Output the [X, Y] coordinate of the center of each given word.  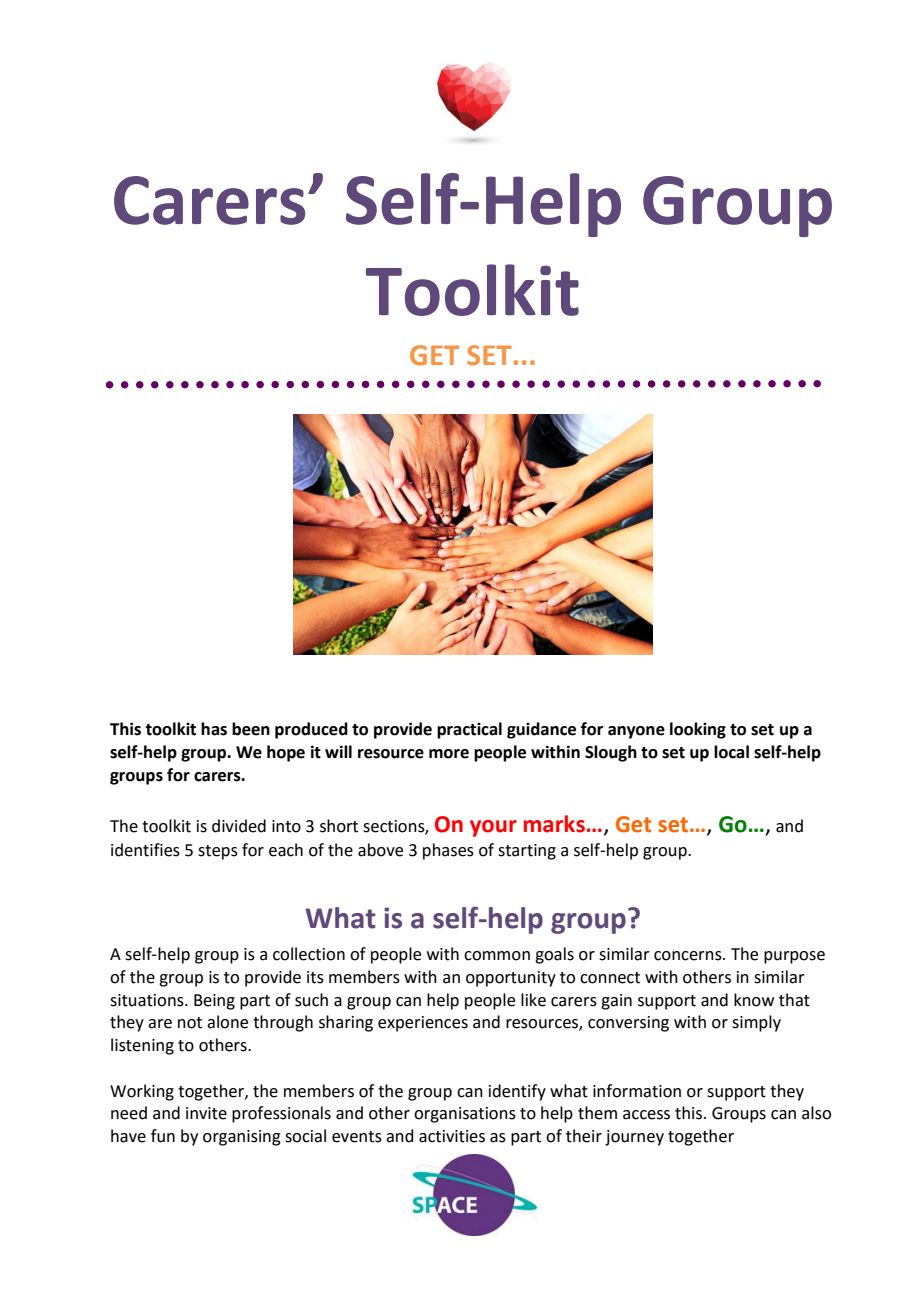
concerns [689, 956]
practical [469, 730]
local [731, 752]
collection [309, 954]
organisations [465, 1115]
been [251, 729]
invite [206, 1113]
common [497, 956]
